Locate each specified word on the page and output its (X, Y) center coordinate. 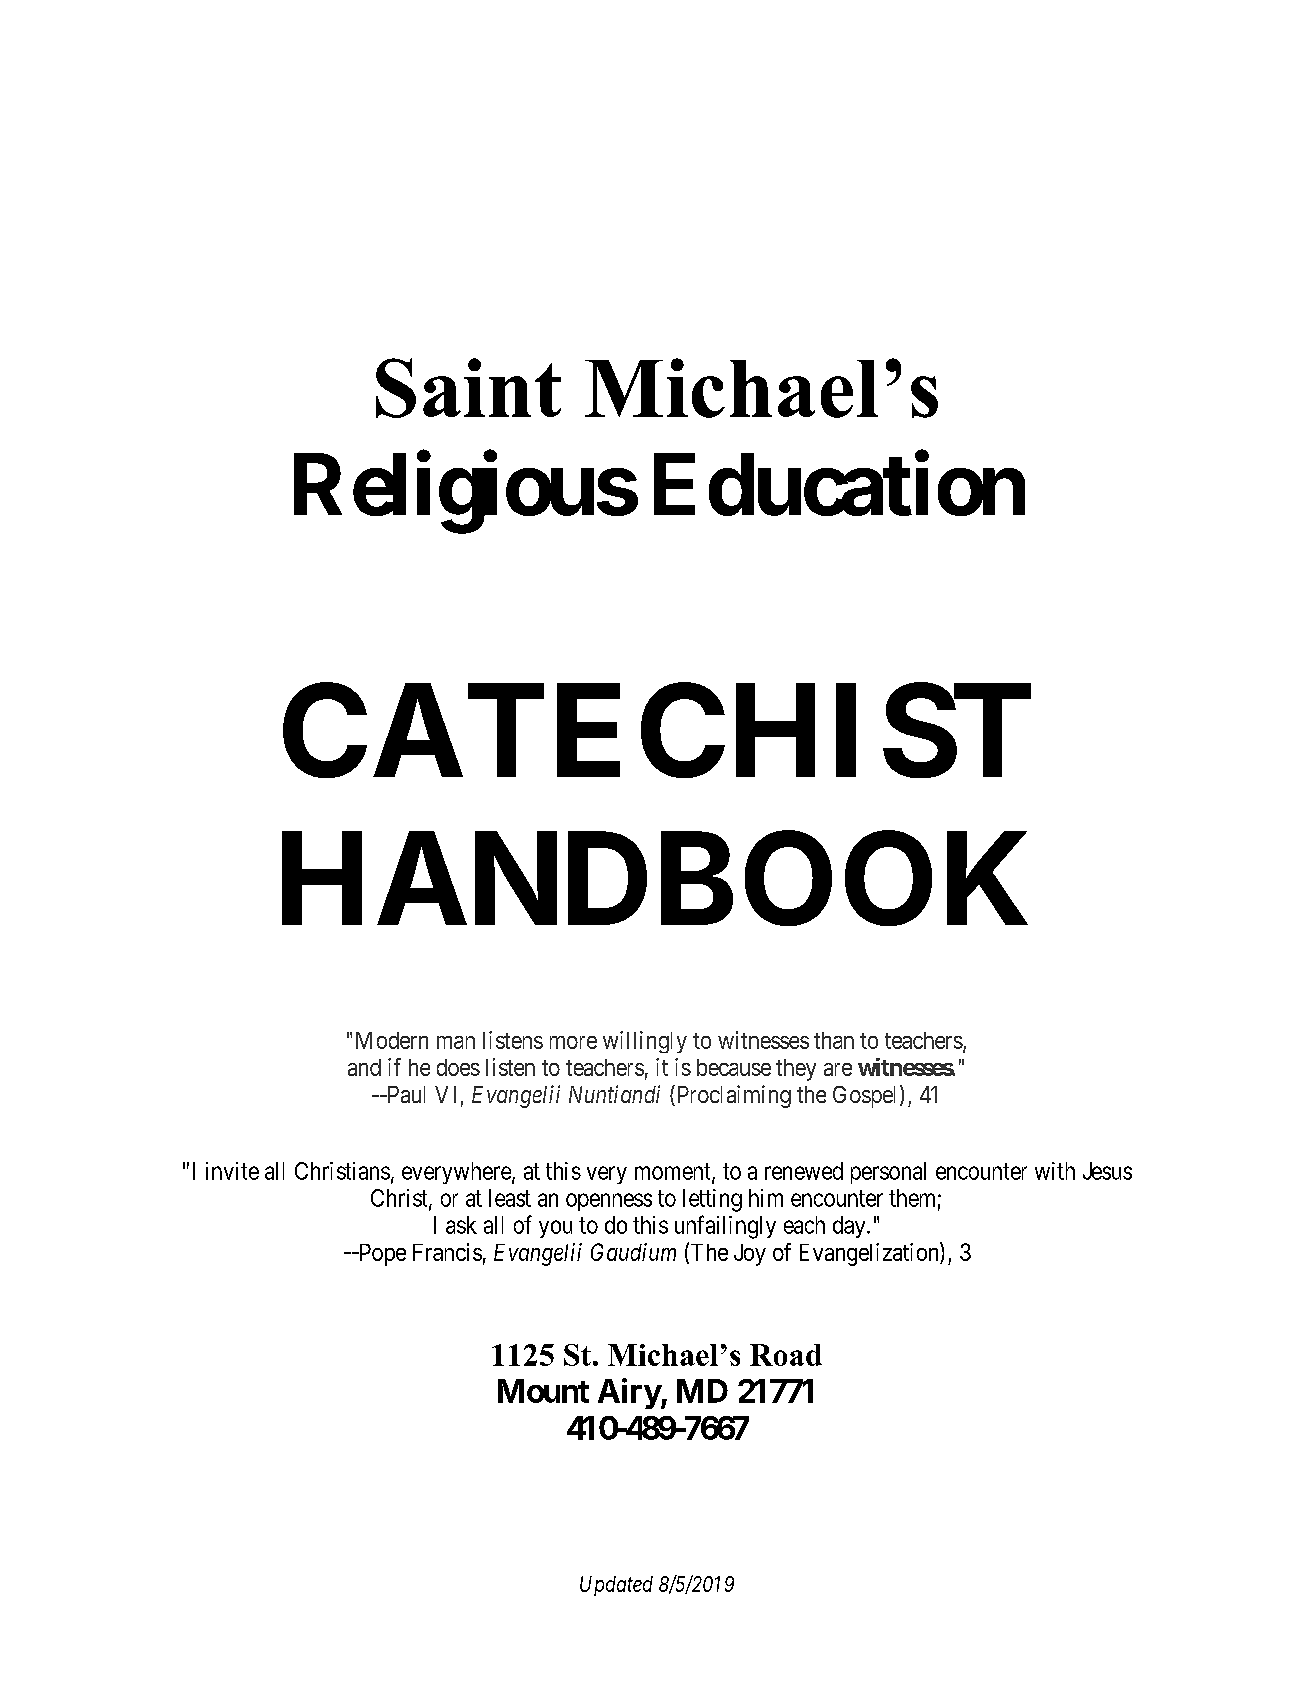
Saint (468, 388)
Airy (629, 1393)
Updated (616, 1586)
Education (839, 484)
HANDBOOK (655, 880)
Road (786, 1355)
